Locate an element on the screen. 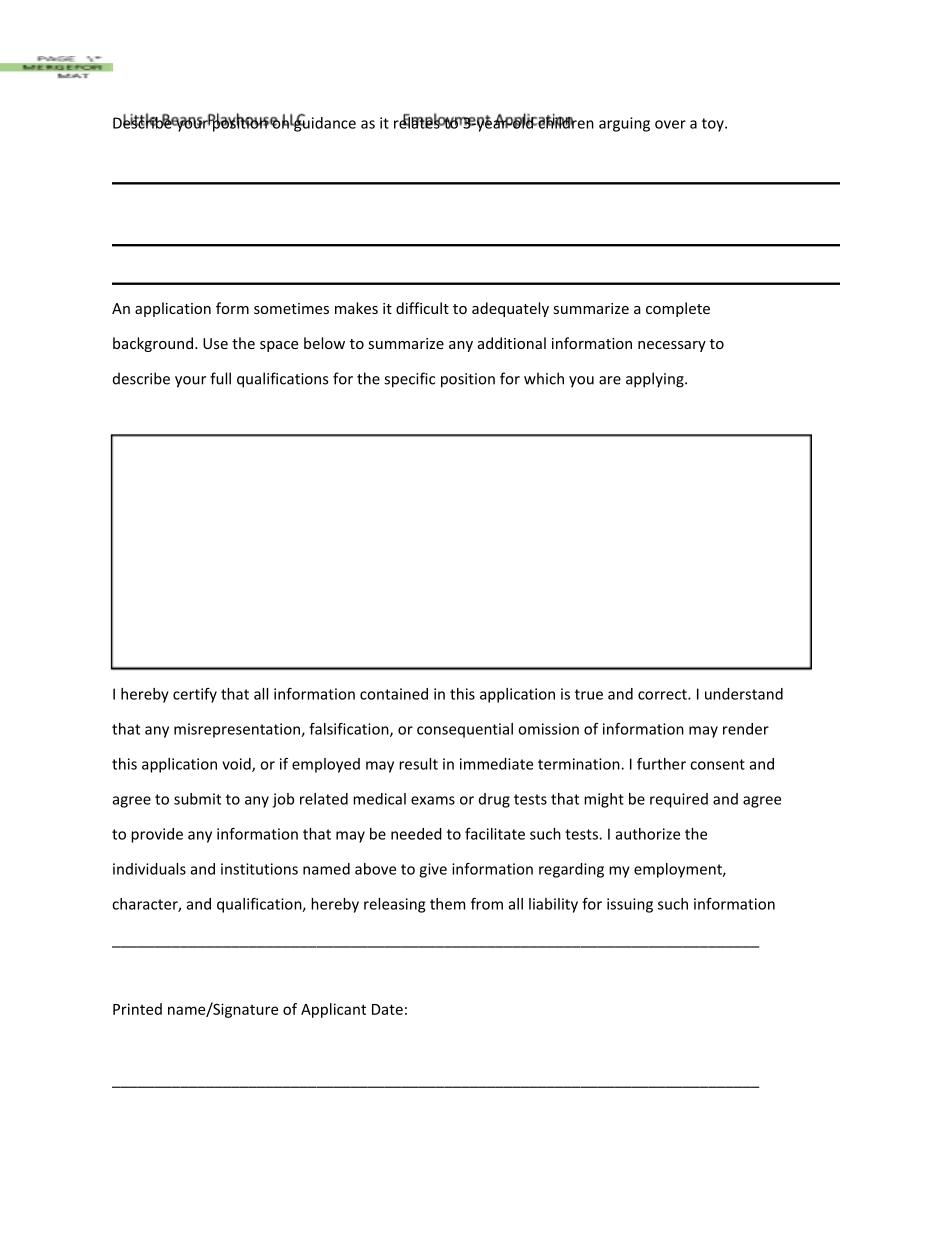 The image size is (952, 1233). void is located at coordinates (237, 765).
